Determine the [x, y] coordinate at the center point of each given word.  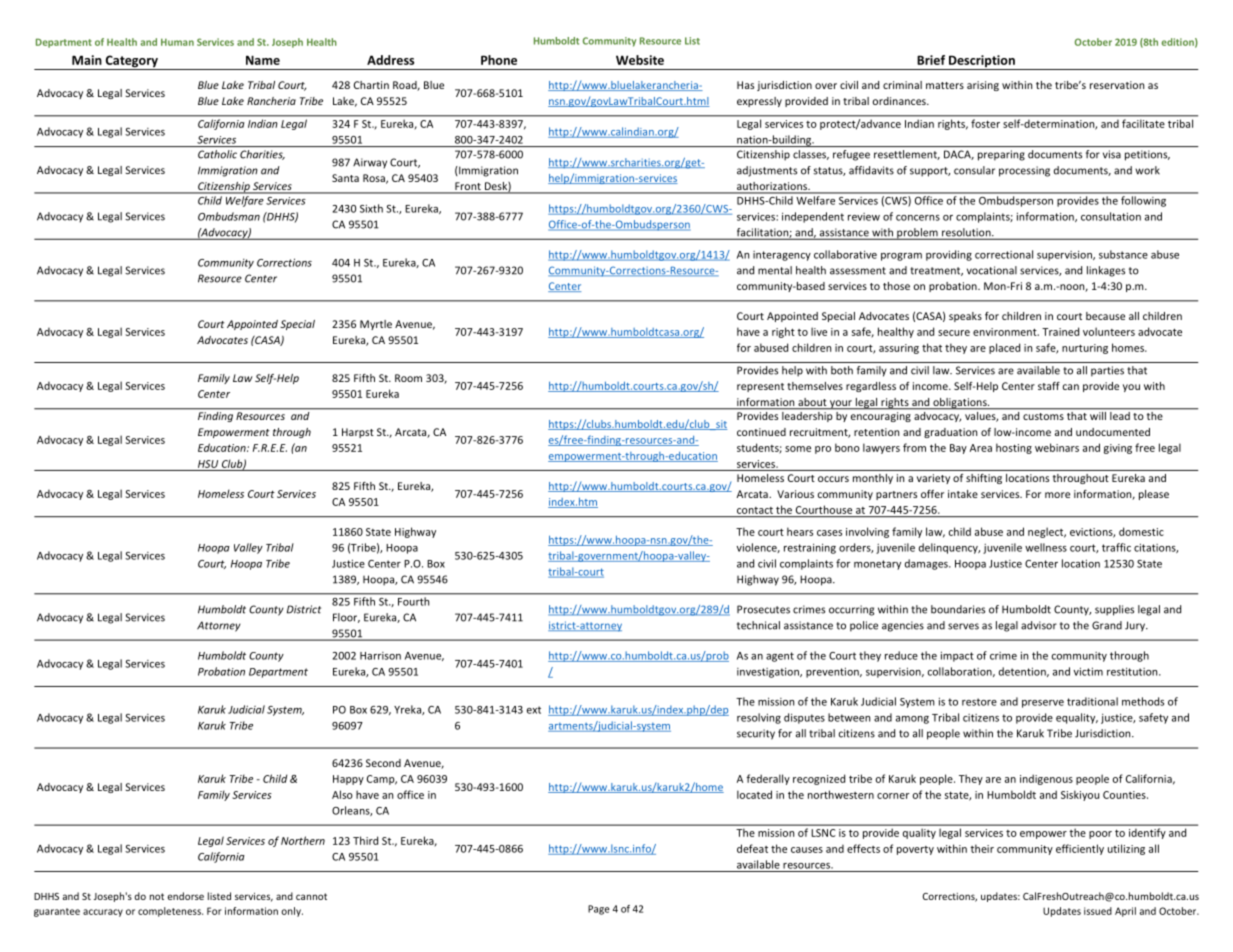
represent [760, 387]
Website [640, 60]
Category [131, 62]
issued [1098, 911]
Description [982, 62]
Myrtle [376, 325]
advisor [1039, 625]
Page [599, 910]
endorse [185, 896]
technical [758, 625]
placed [1004, 348]
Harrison [380, 656]
